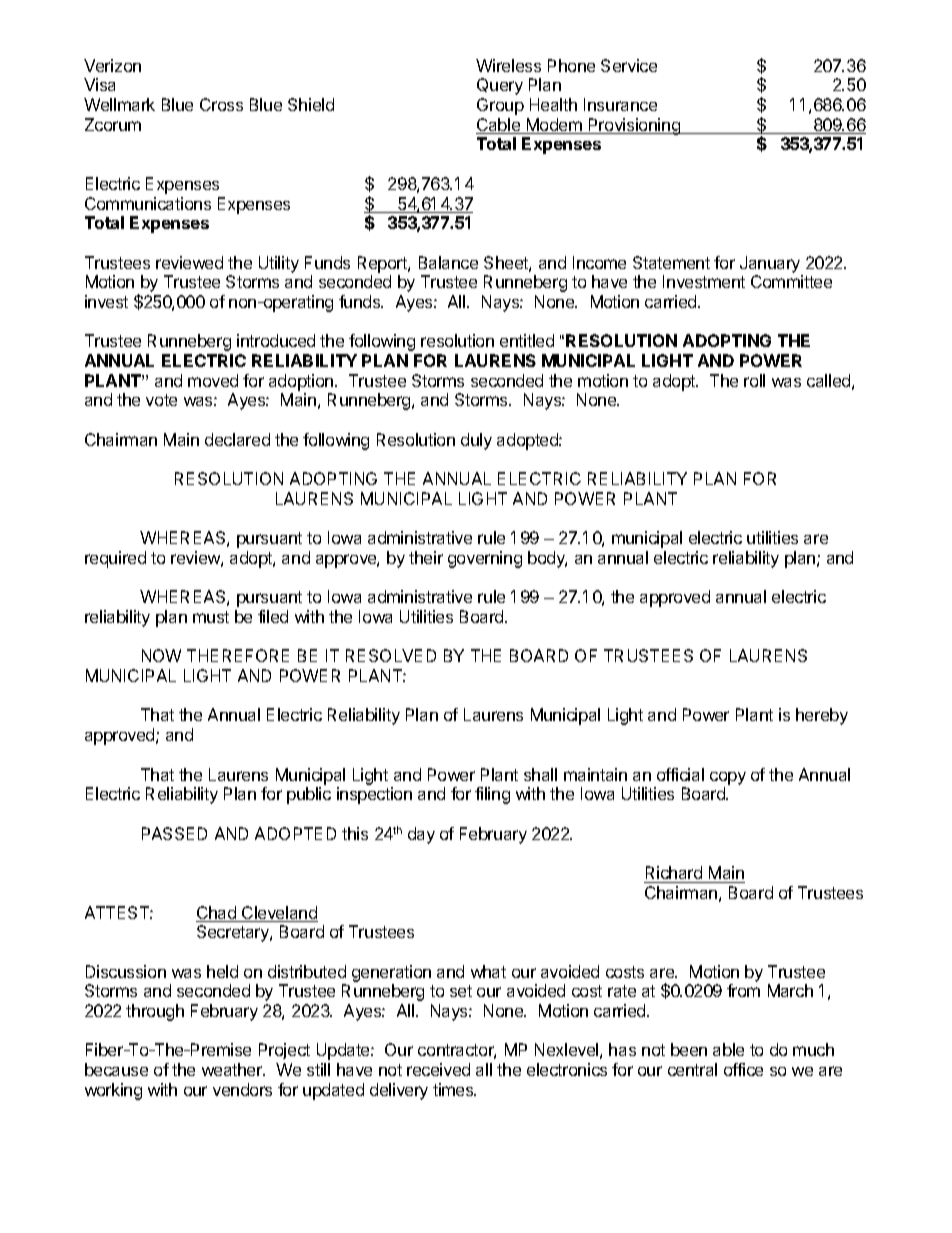  What do you see at coordinates (492, 795) in the screenshot?
I see `filing` at bounding box center [492, 795].
